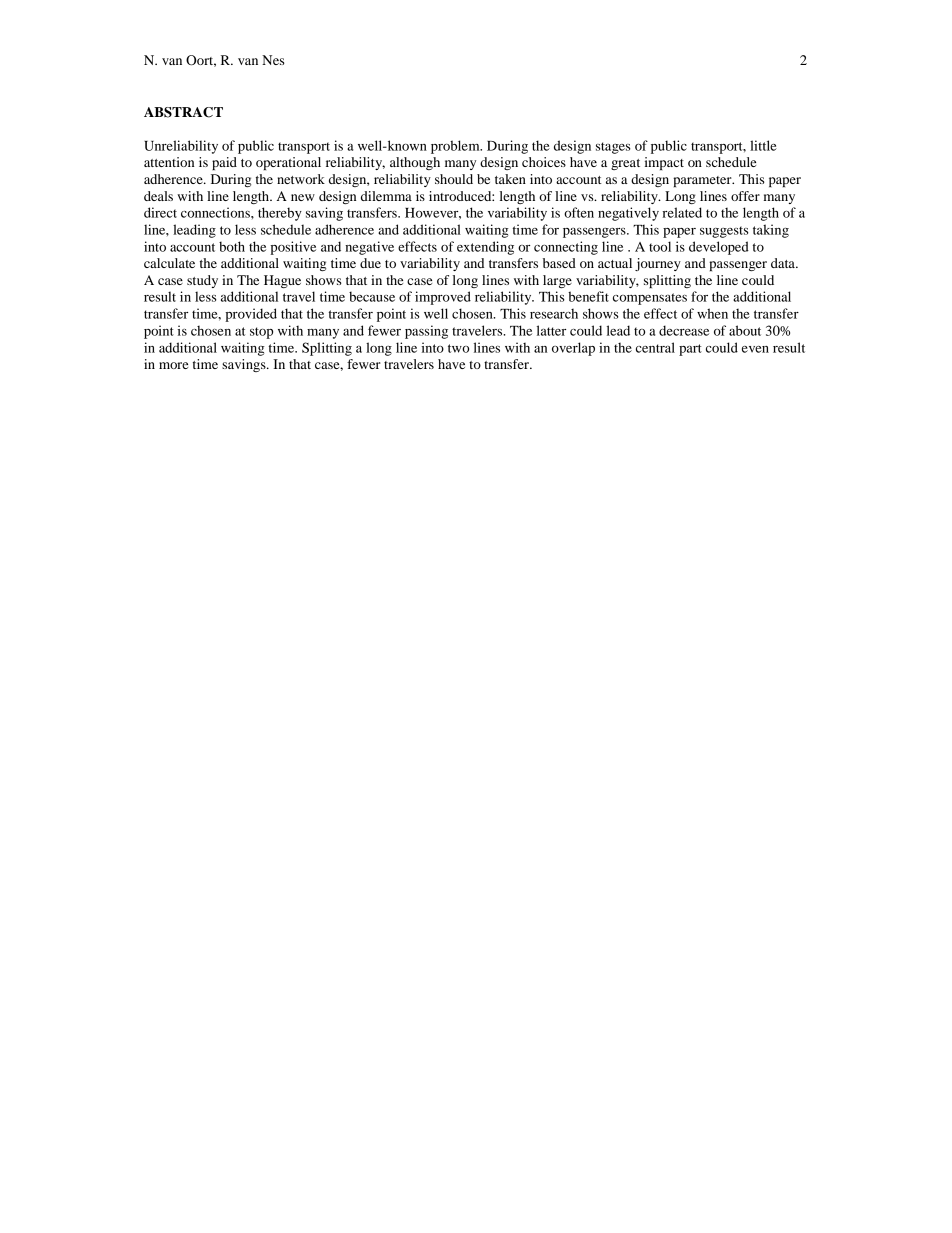 The height and width of the image is (1233, 952). I want to click on study, so click(202, 281).
